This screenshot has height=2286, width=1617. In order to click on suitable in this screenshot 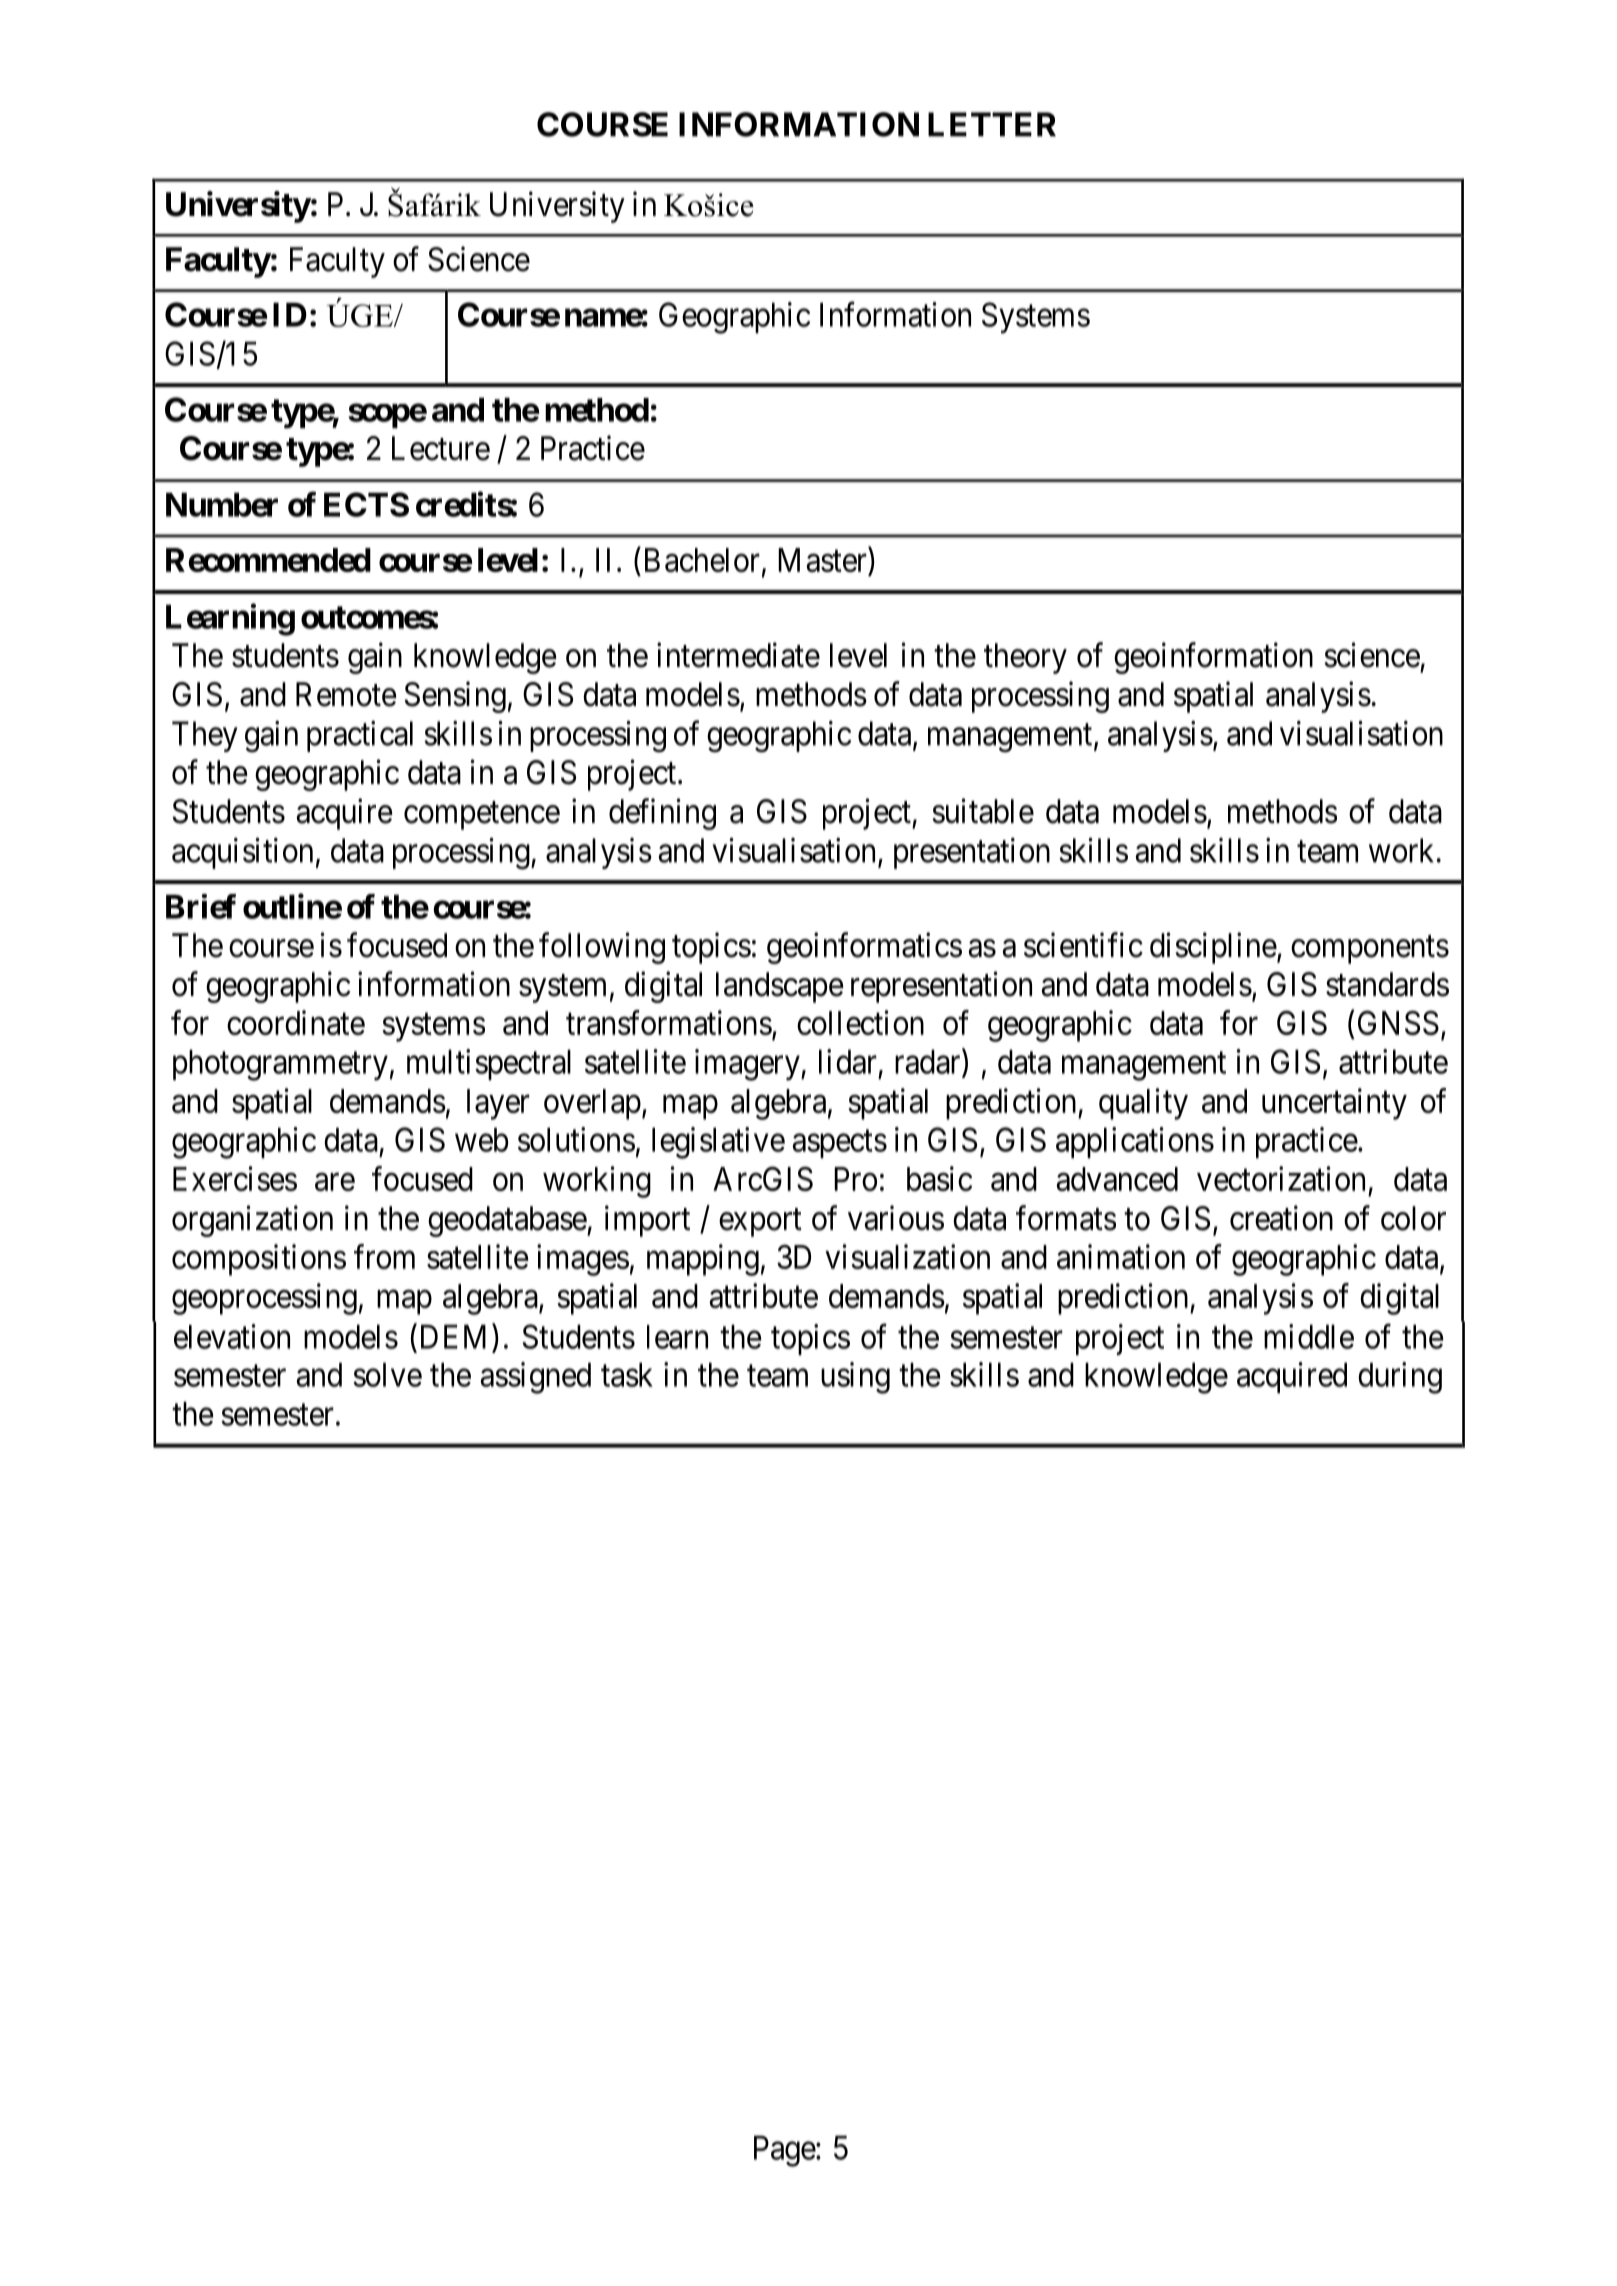, I will do `click(983, 811)`.
